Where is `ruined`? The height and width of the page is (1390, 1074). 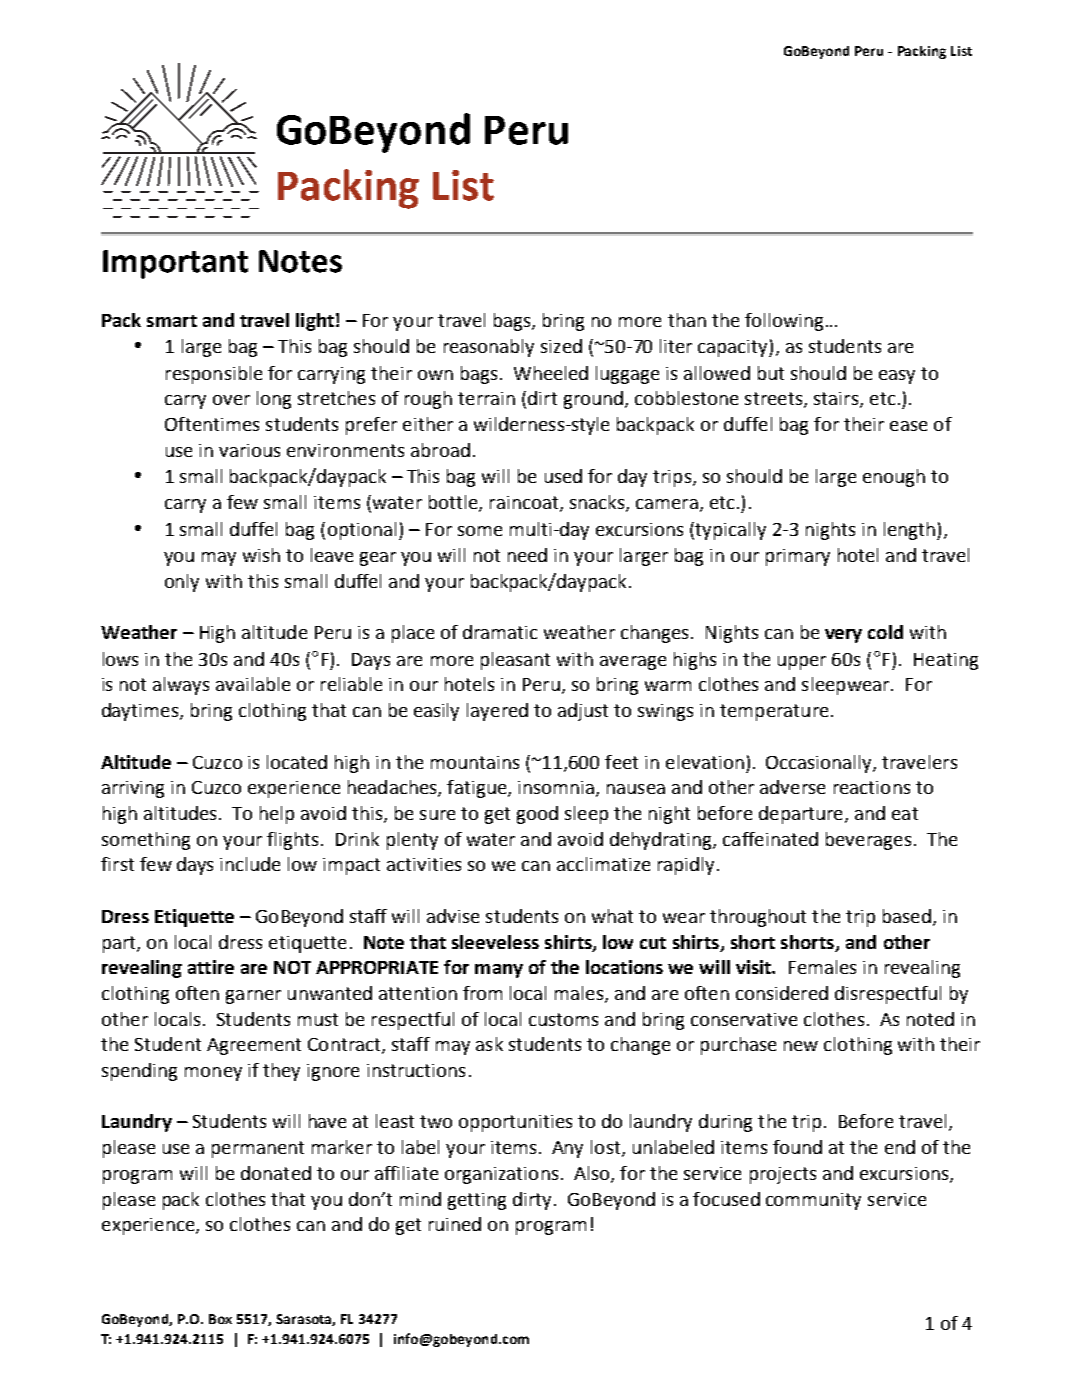 ruined is located at coordinates (455, 1224).
